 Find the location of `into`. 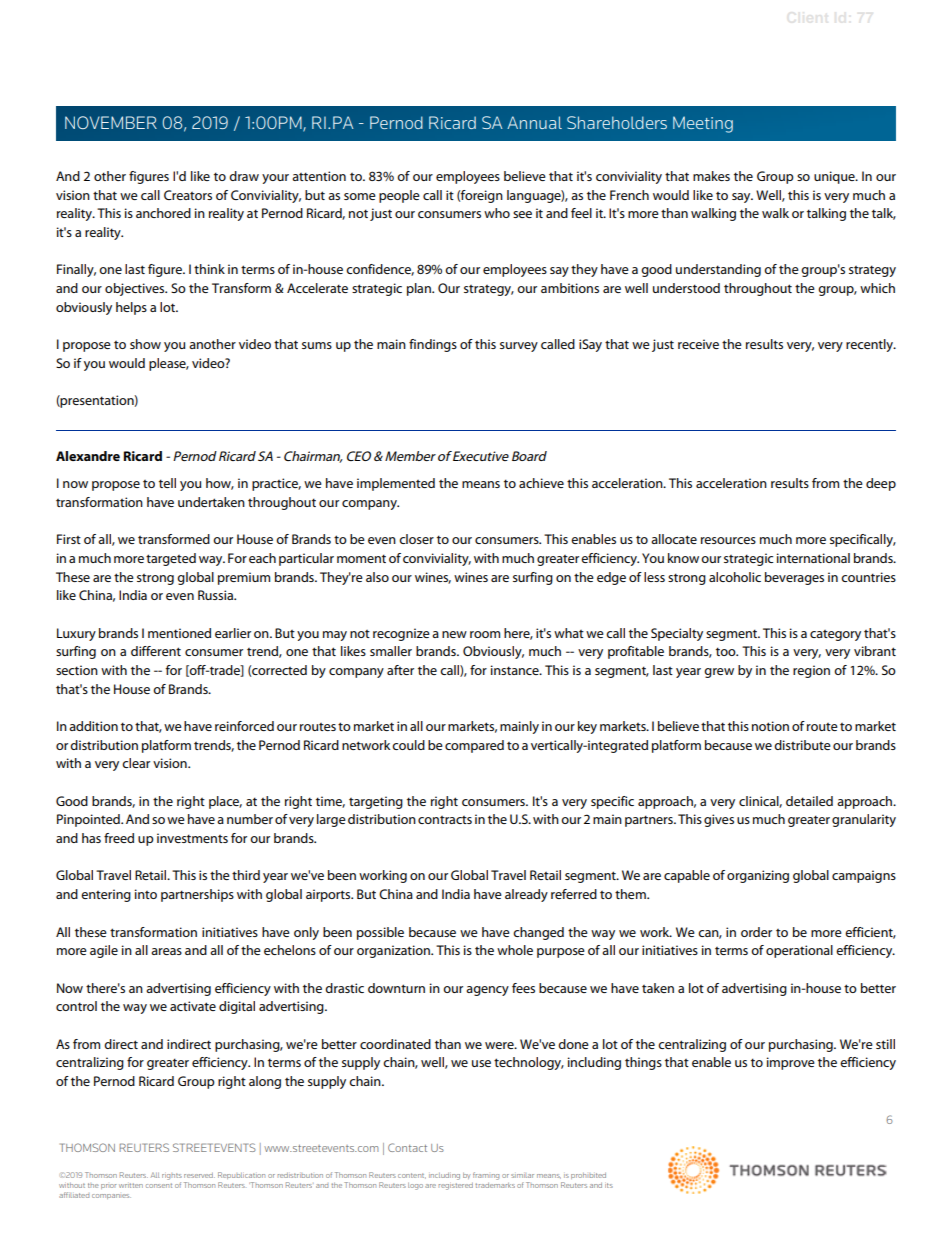

into is located at coordinates (146, 894).
